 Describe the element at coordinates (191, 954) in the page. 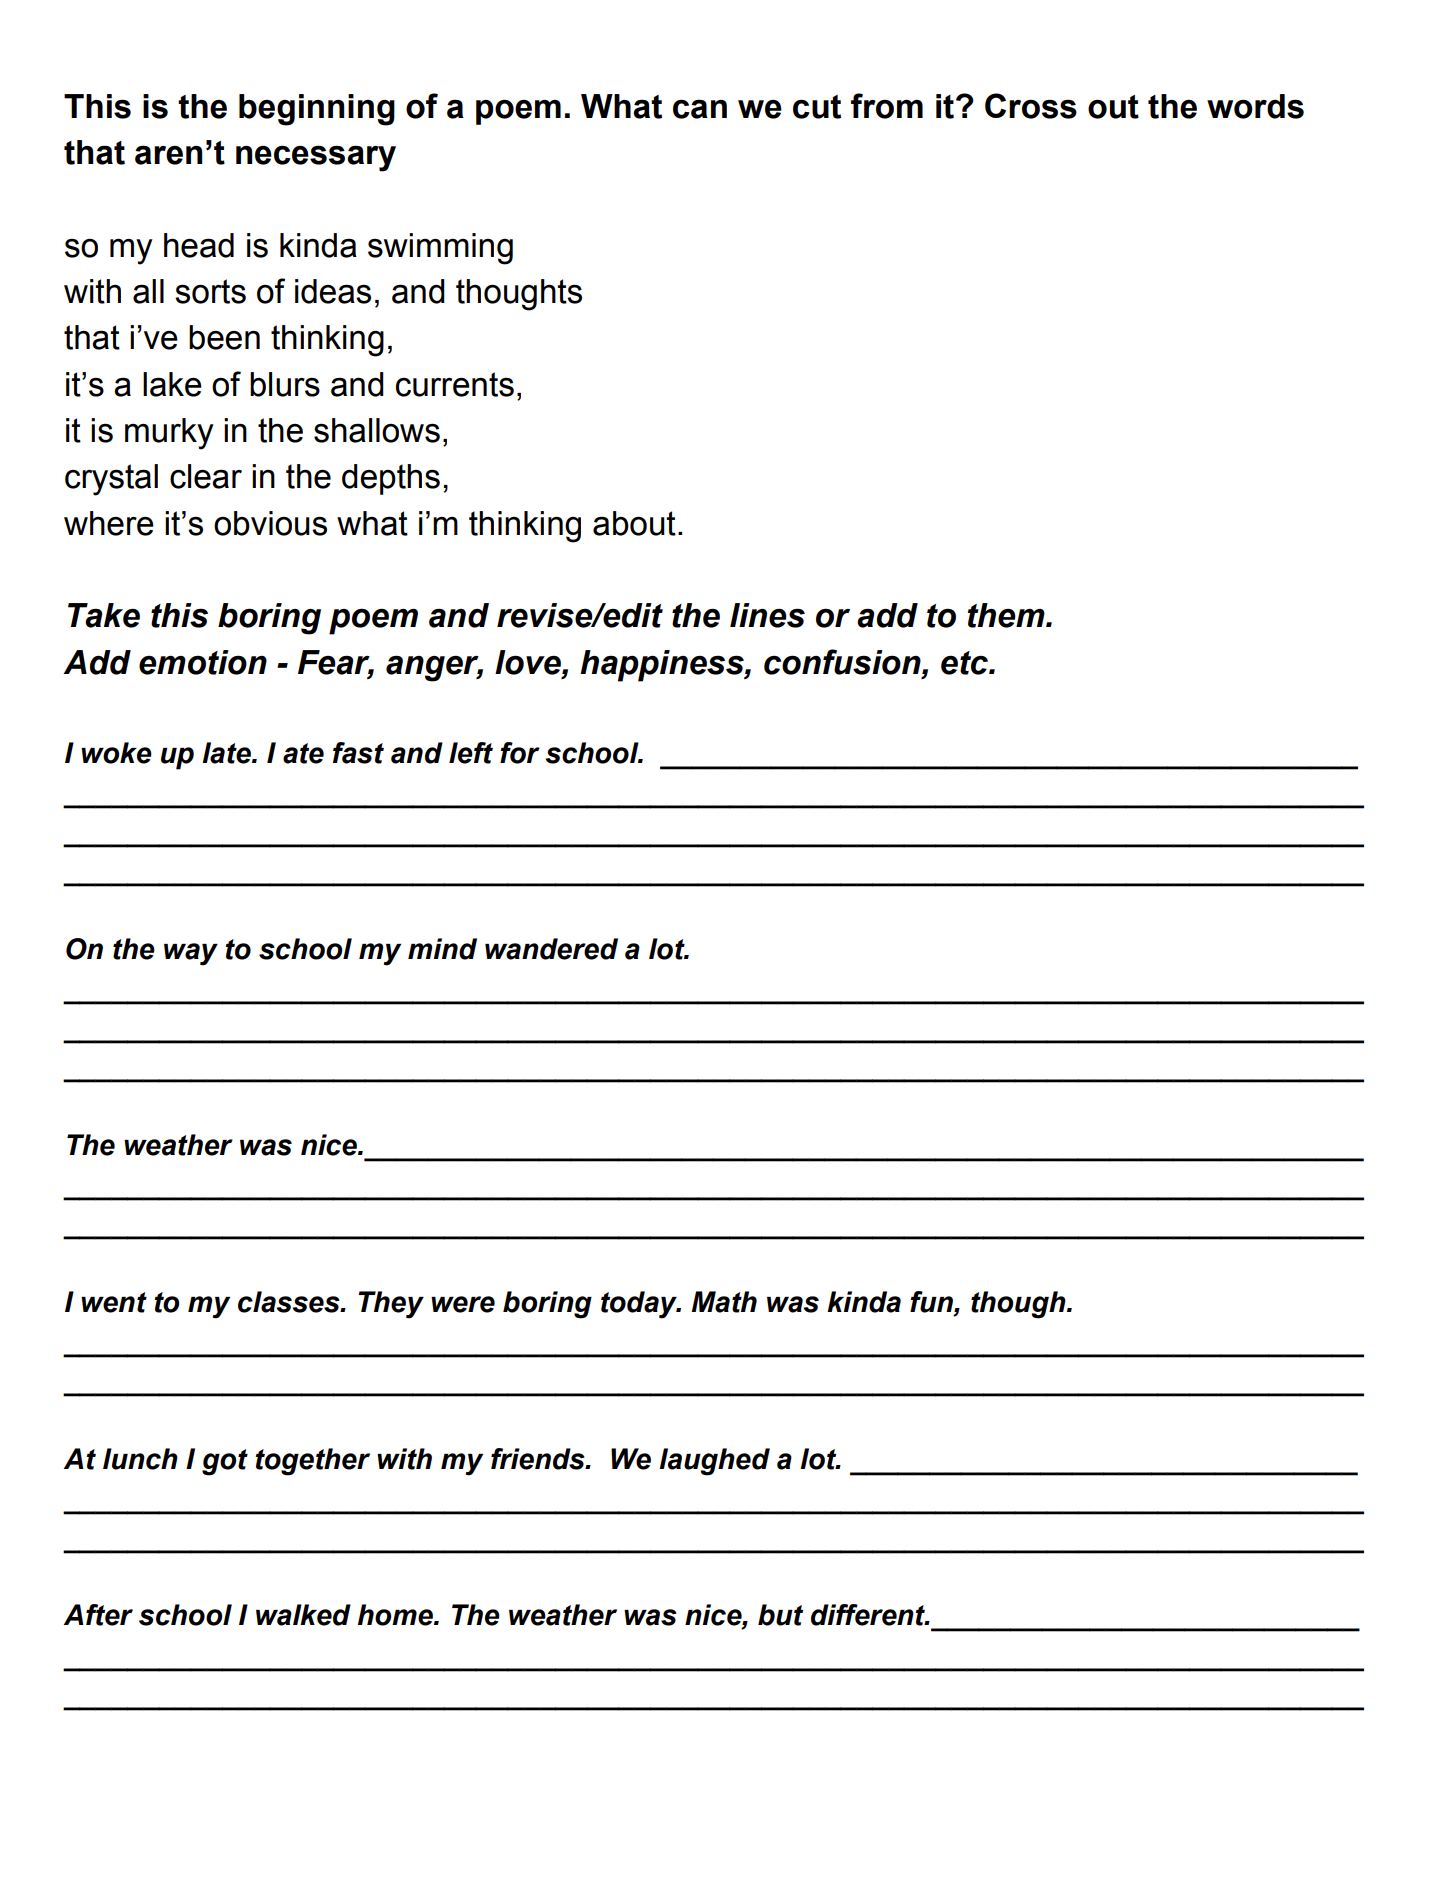

I see `way` at that location.
